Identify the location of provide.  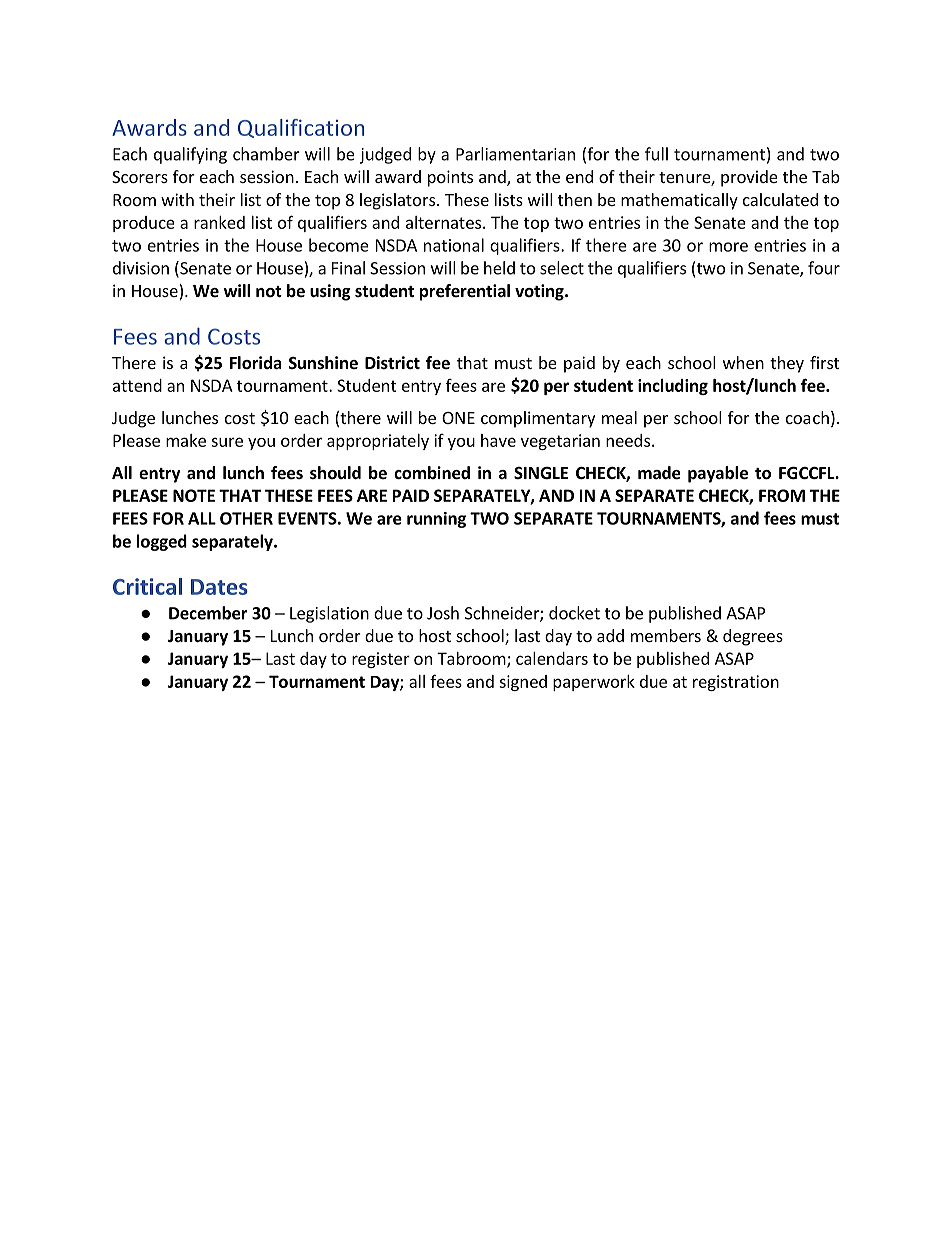
(749, 178).
